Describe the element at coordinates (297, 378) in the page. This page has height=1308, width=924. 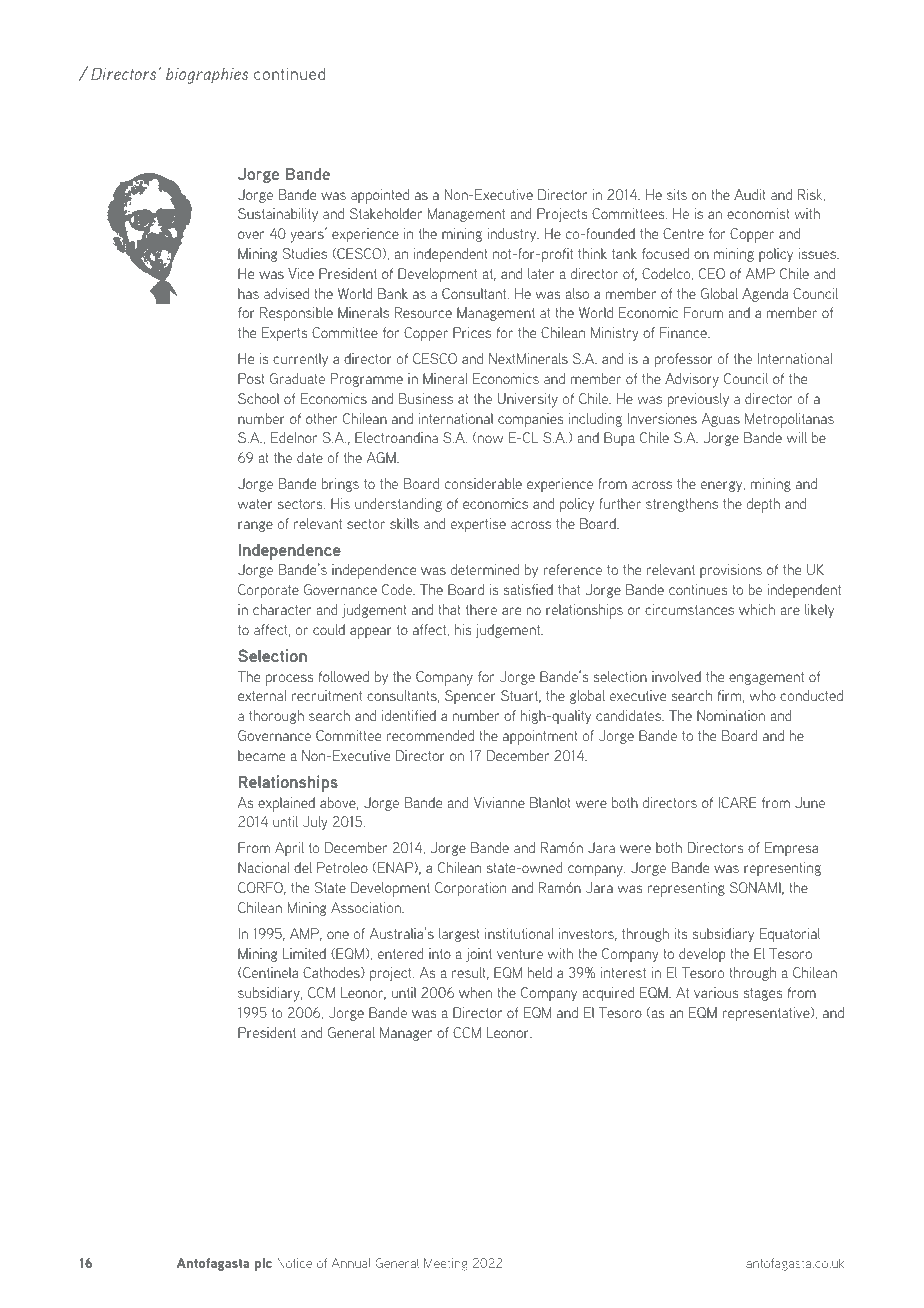
I see `Graduate` at that location.
